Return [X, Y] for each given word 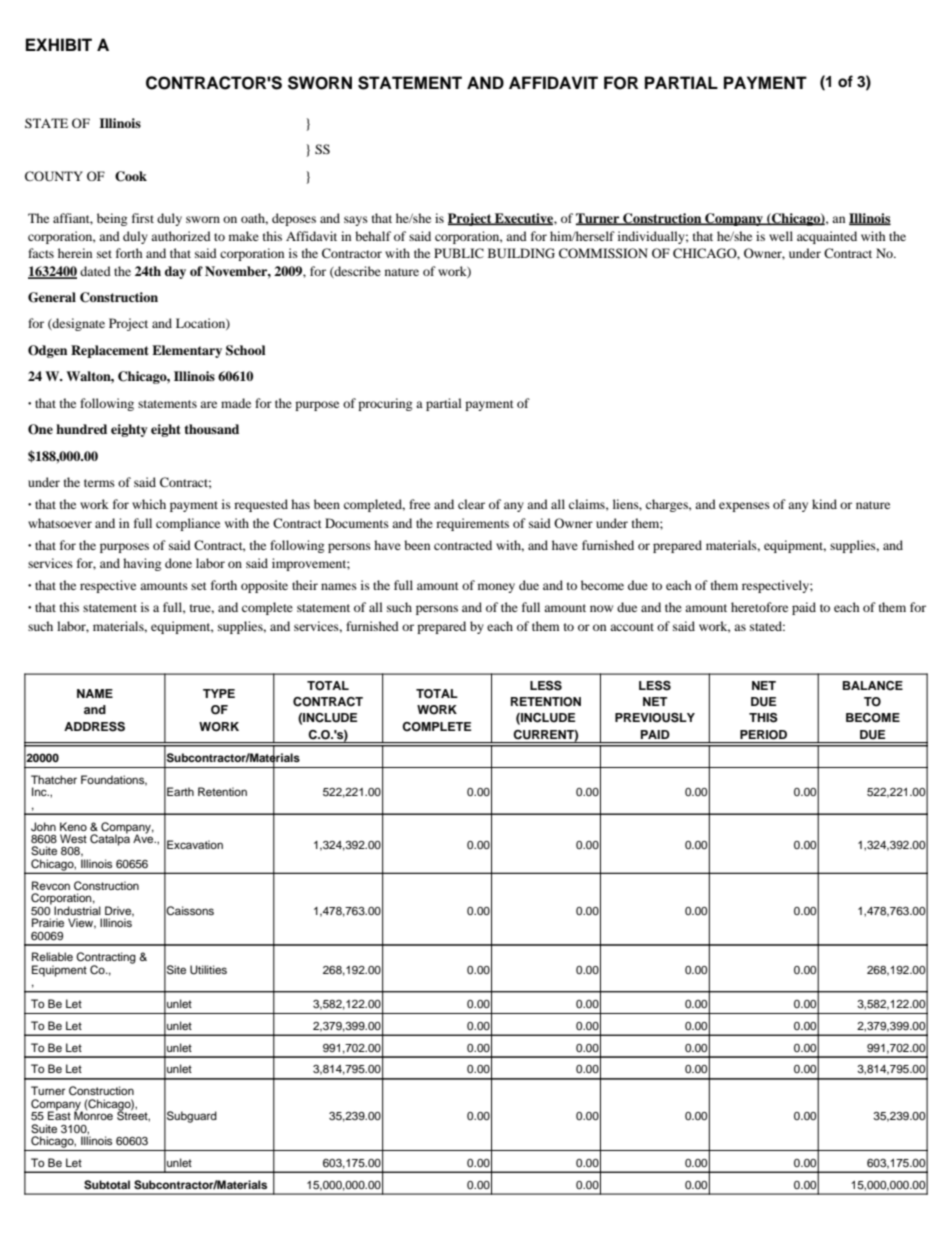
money [496, 588]
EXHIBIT [59, 44]
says [356, 221]
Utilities [208, 970]
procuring [385, 404]
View [82, 923]
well [781, 236]
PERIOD [763, 735]
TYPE [219, 693]
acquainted [827, 237]
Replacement [110, 351]
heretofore [759, 607]
